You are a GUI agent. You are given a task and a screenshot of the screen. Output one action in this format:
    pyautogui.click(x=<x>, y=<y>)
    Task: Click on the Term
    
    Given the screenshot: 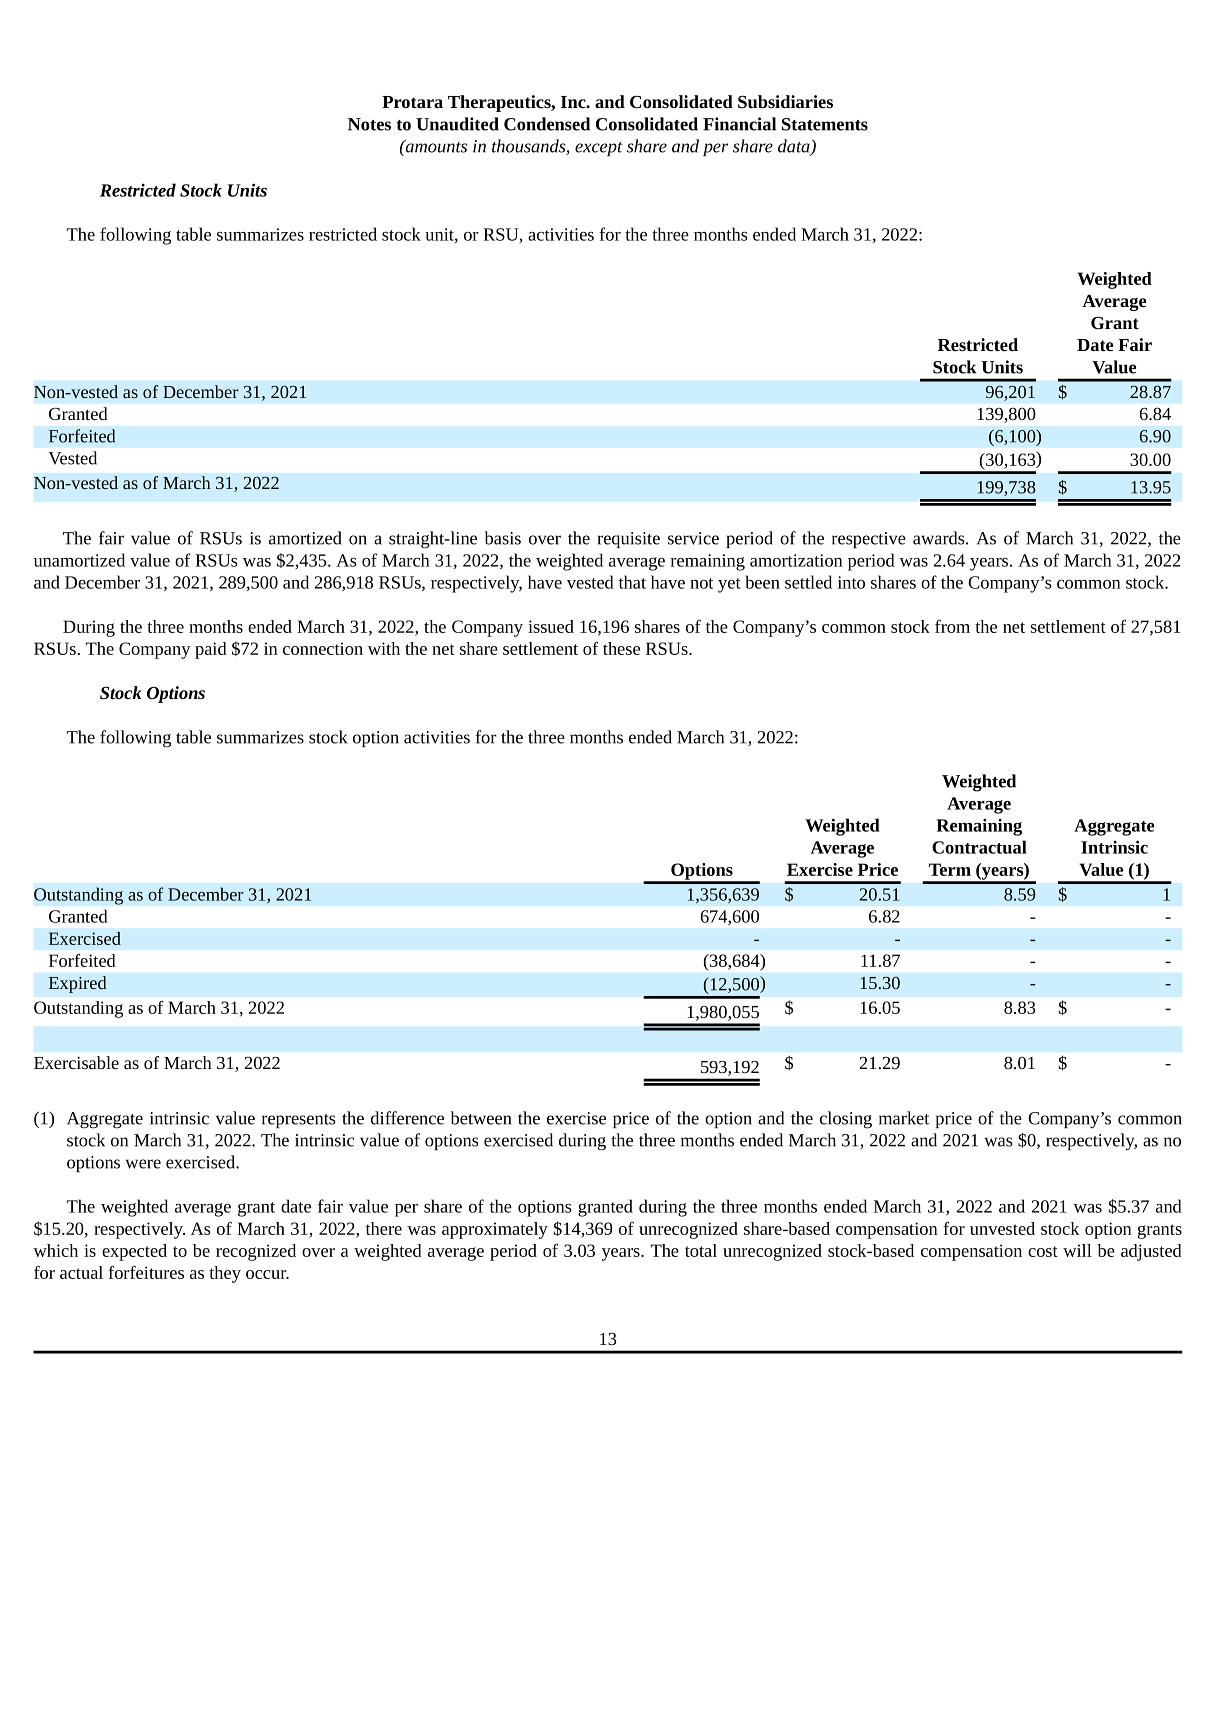 What is the action you would take?
    pyautogui.click(x=950, y=869)
